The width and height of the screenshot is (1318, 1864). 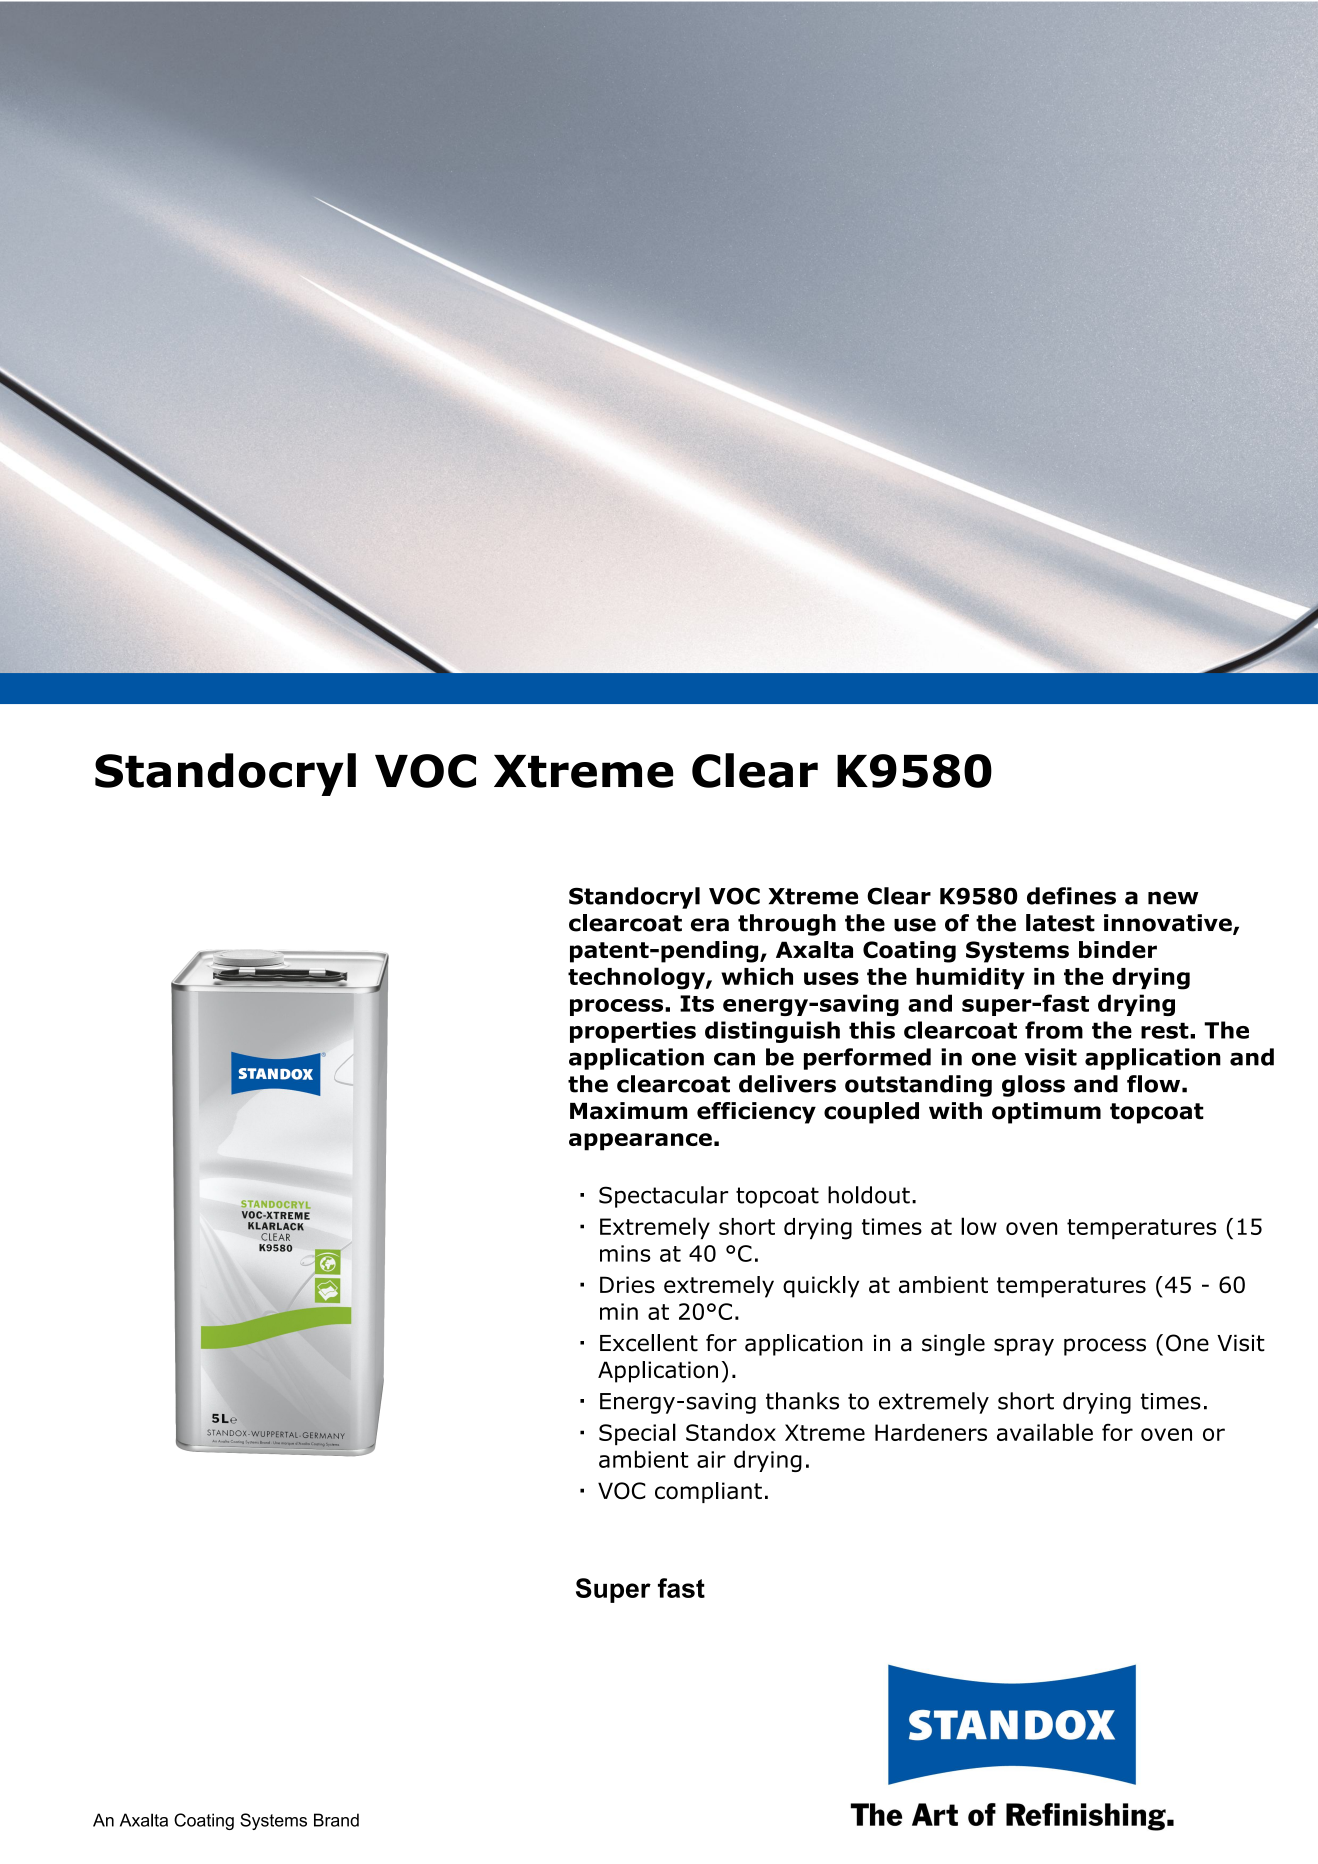 What do you see at coordinates (336, 1820) in the screenshot?
I see `Brand` at bounding box center [336, 1820].
